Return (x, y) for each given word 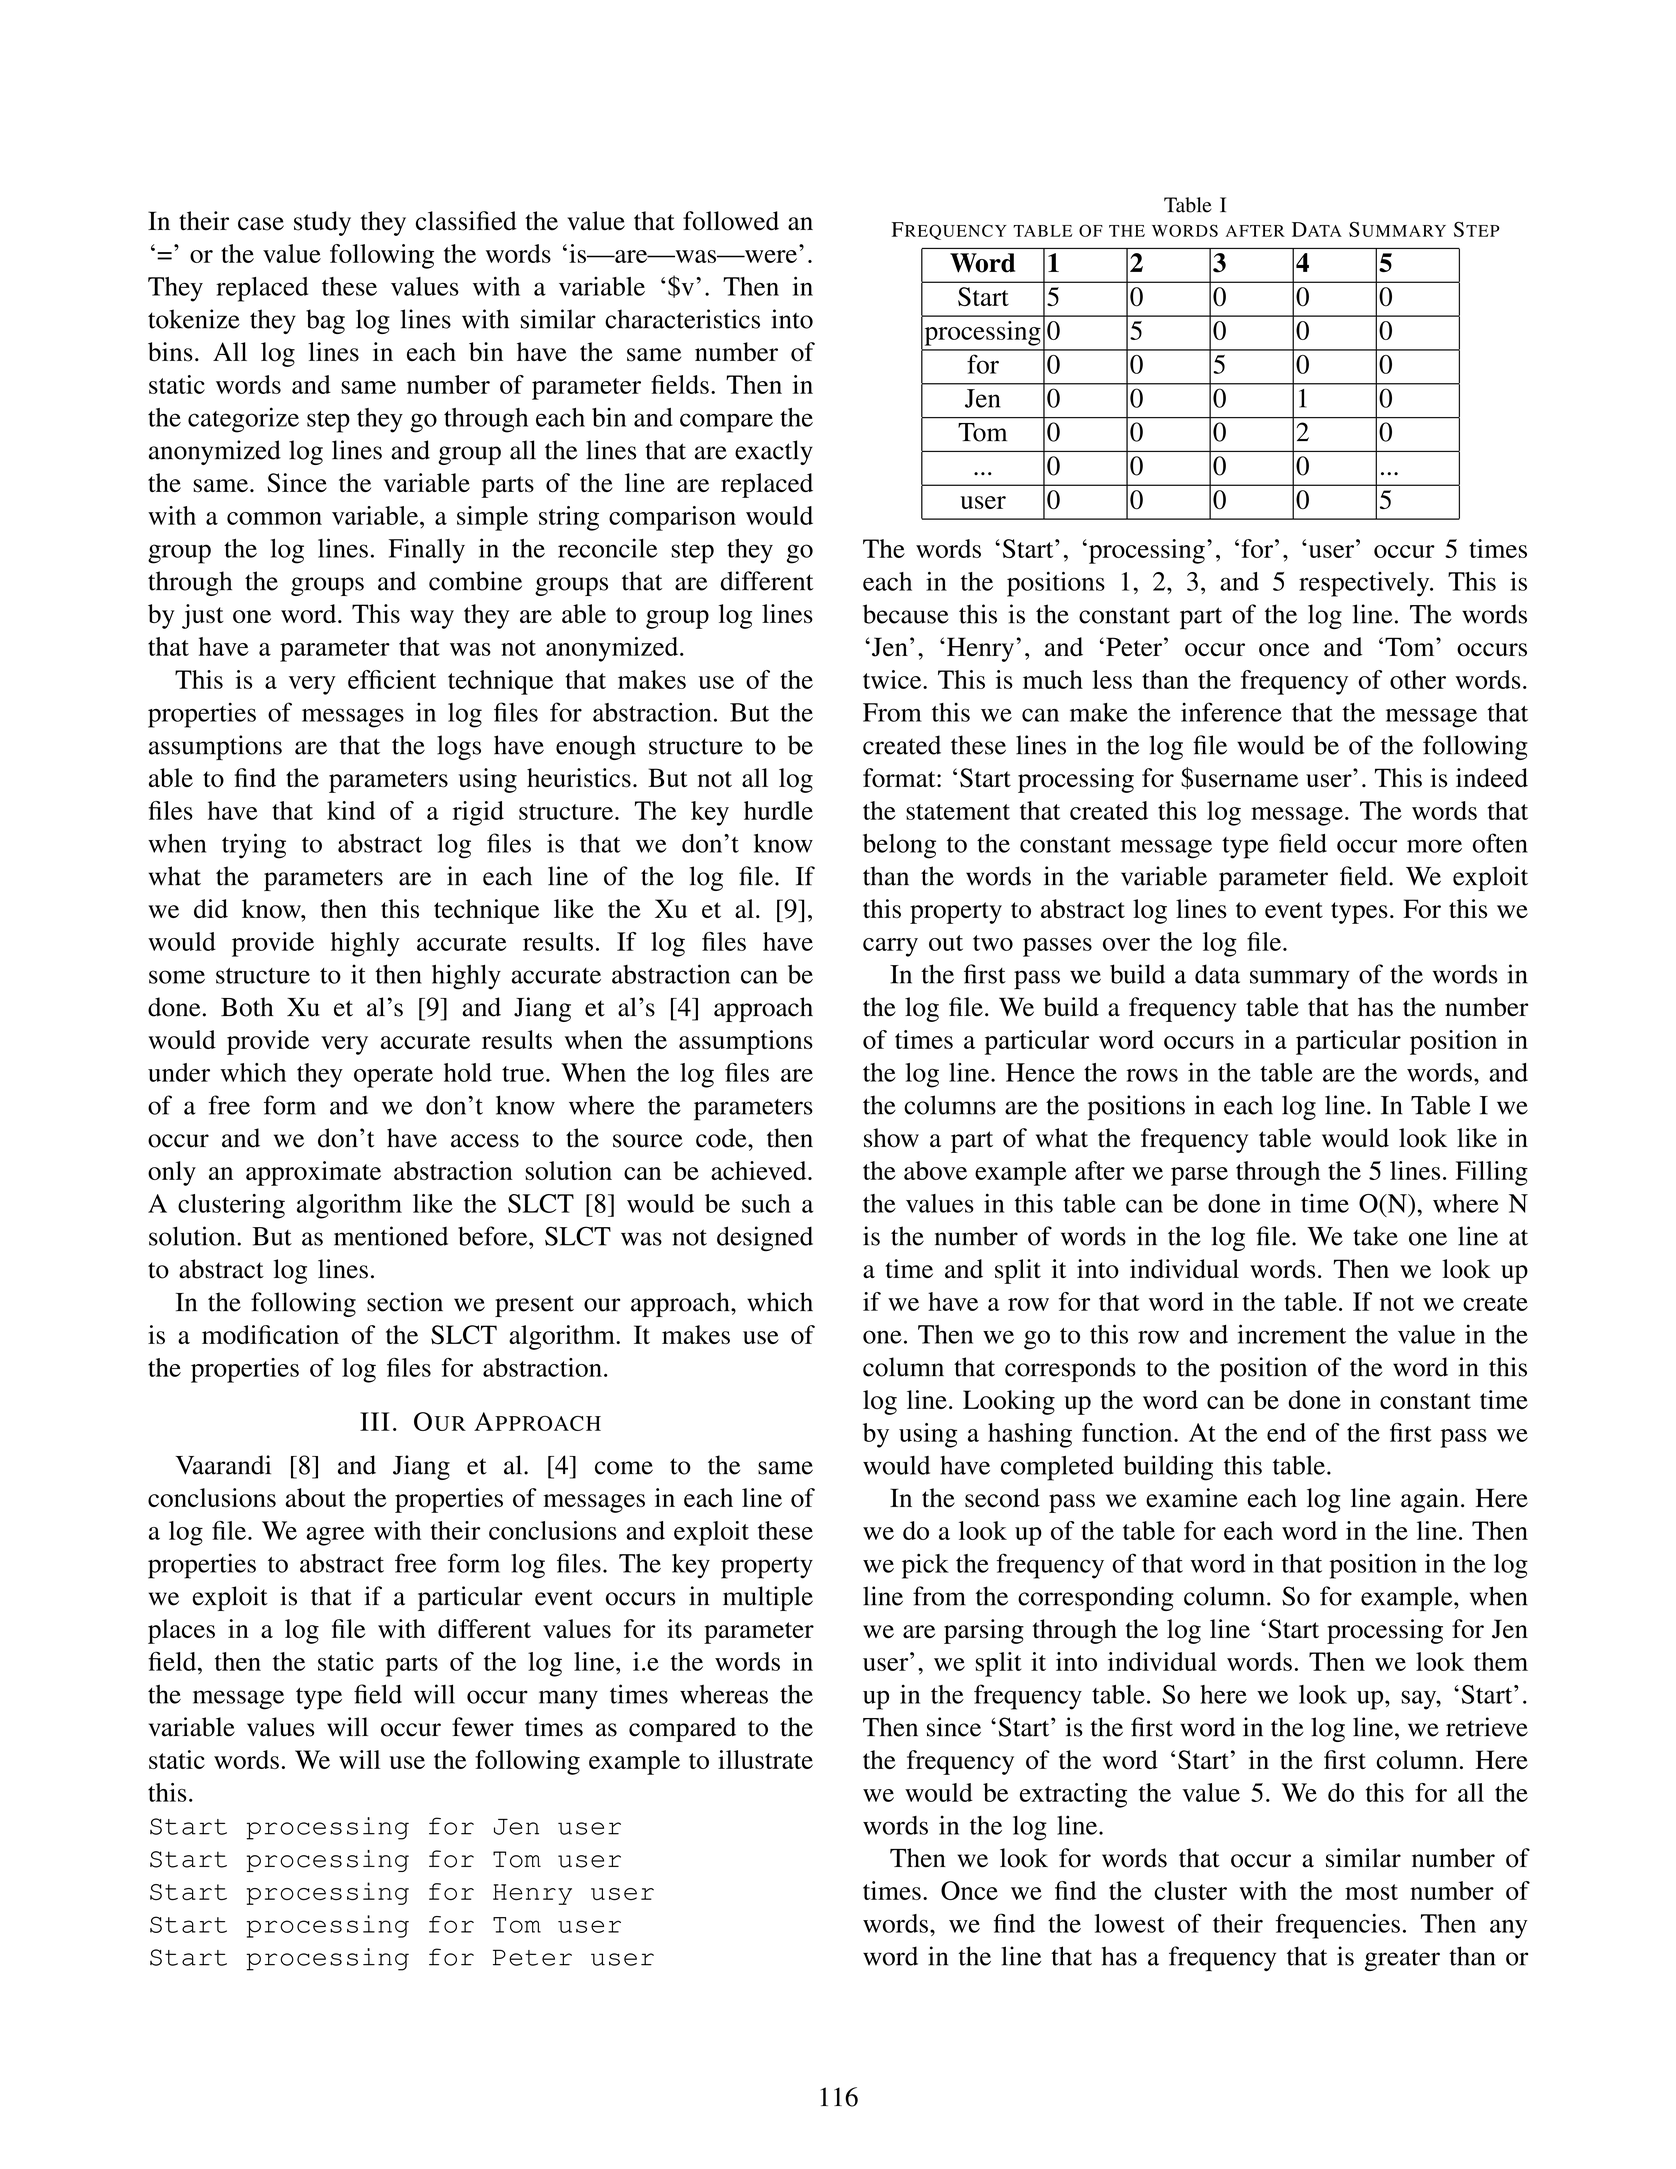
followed (731, 221)
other (1418, 679)
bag (325, 321)
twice (893, 679)
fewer (483, 1727)
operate (393, 1077)
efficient (392, 679)
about (316, 1497)
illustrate (765, 1759)
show (891, 1138)
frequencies (1338, 1926)
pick (925, 1566)
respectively (1365, 584)
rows (1152, 1075)
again (1430, 1500)
